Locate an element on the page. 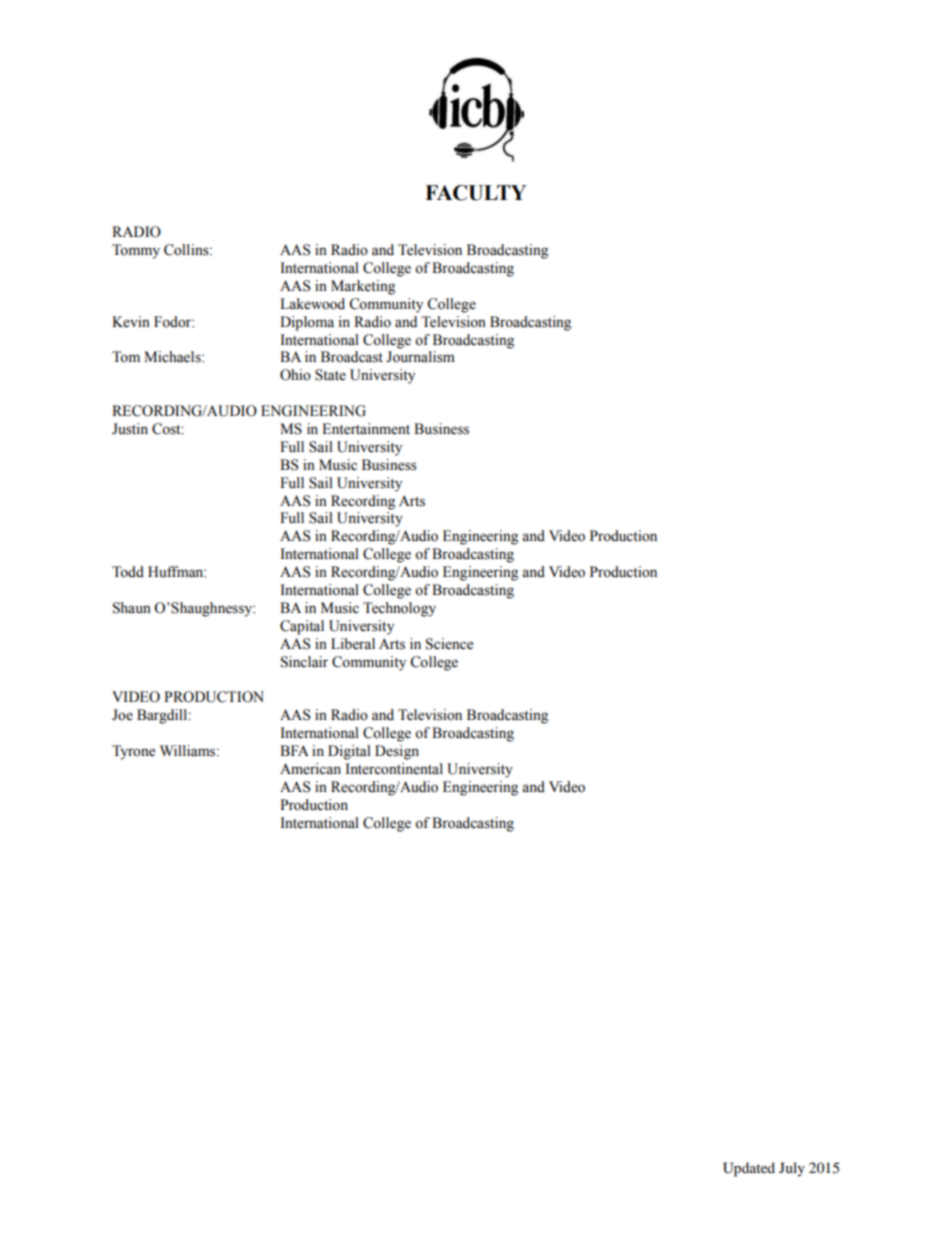 The width and height of the image is (952, 1233). Technology is located at coordinates (399, 609).
